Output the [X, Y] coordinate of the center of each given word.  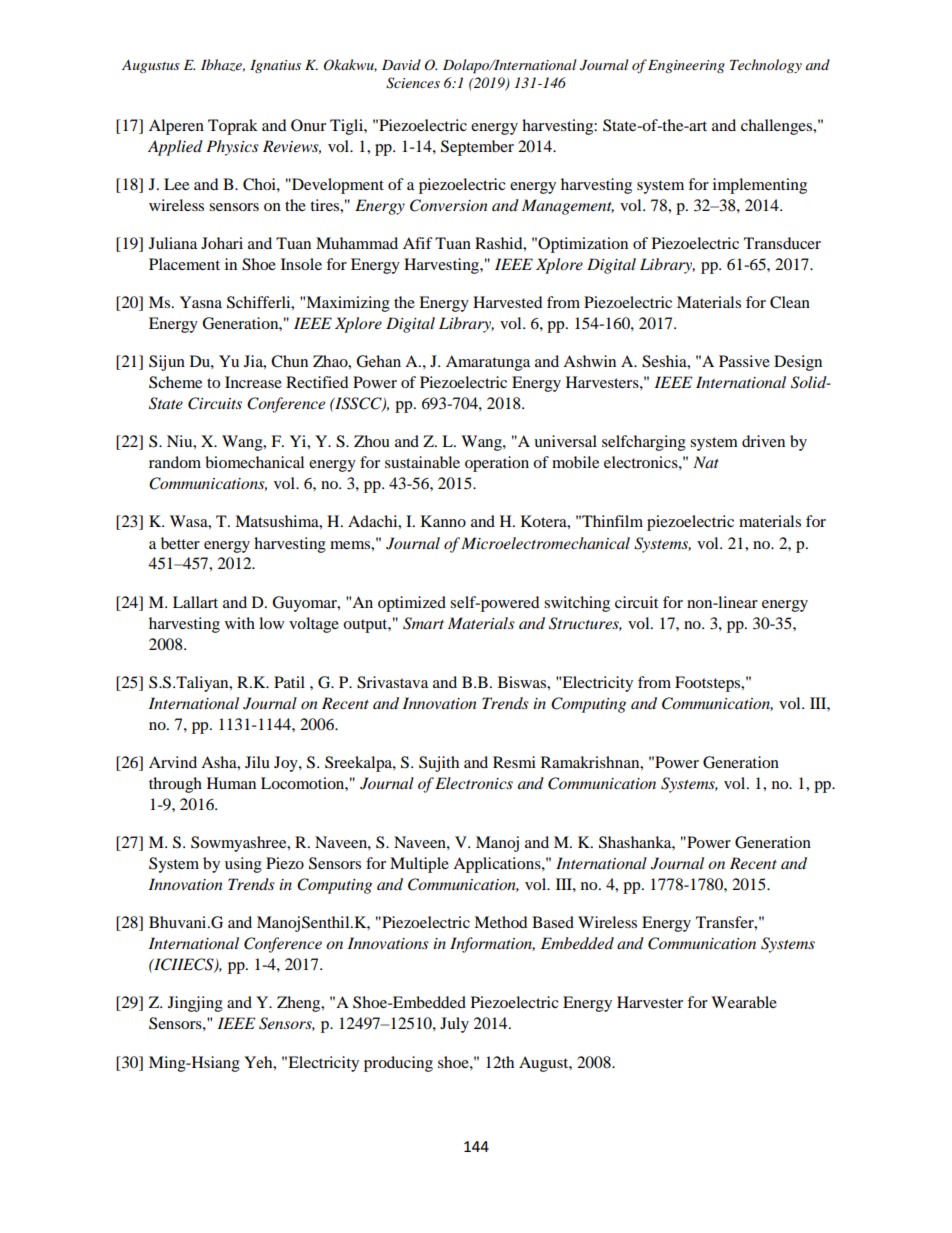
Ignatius [275, 66]
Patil [289, 682]
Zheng [300, 1004]
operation [497, 464]
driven [763, 441]
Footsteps [709, 684]
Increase [253, 382]
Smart [423, 623]
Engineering [686, 66]
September [477, 148]
